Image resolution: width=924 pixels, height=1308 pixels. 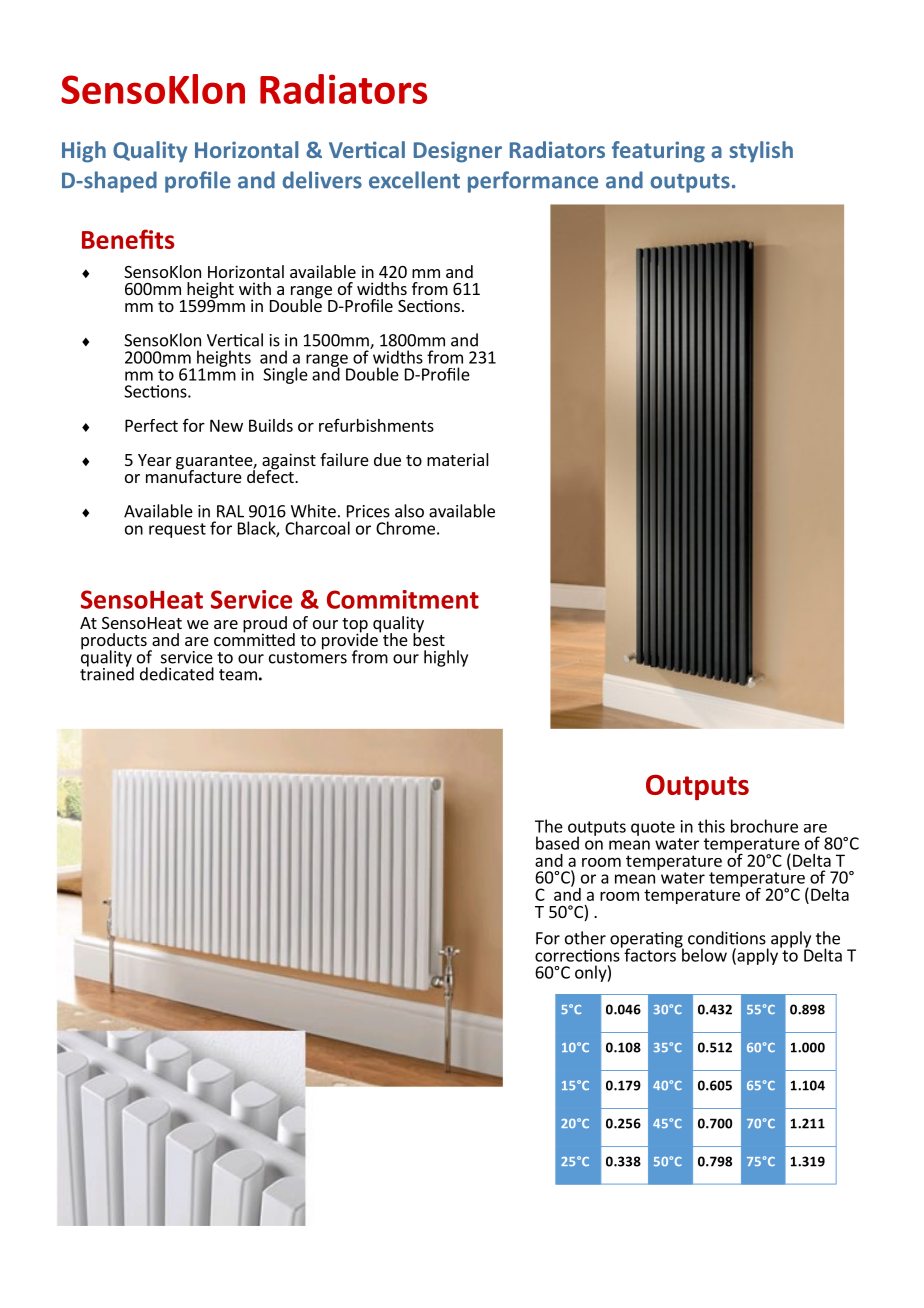 What do you see at coordinates (711, 826) in the screenshot?
I see `this` at bounding box center [711, 826].
